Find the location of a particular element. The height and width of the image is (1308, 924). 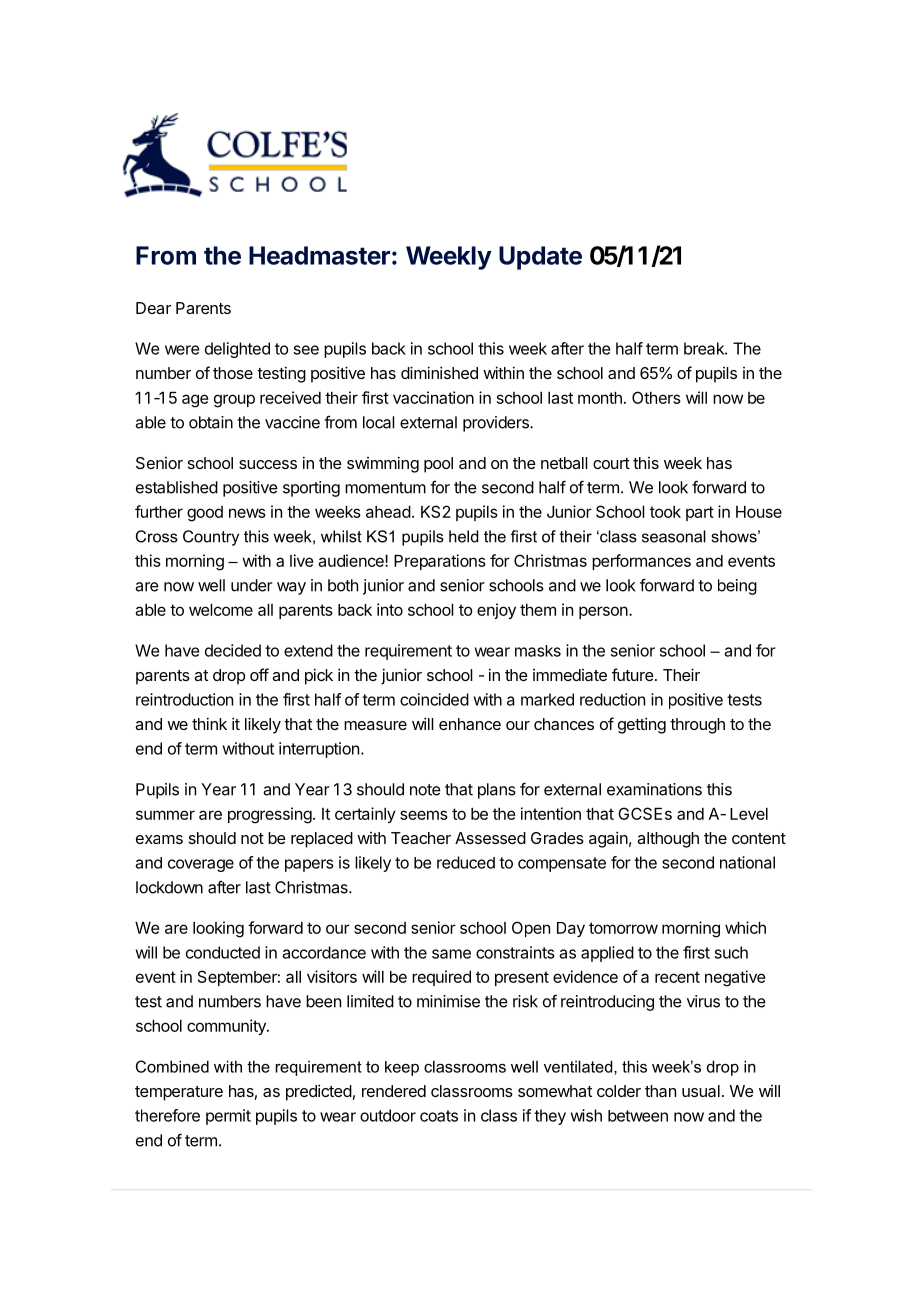

future is located at coordinates (633, 674).
